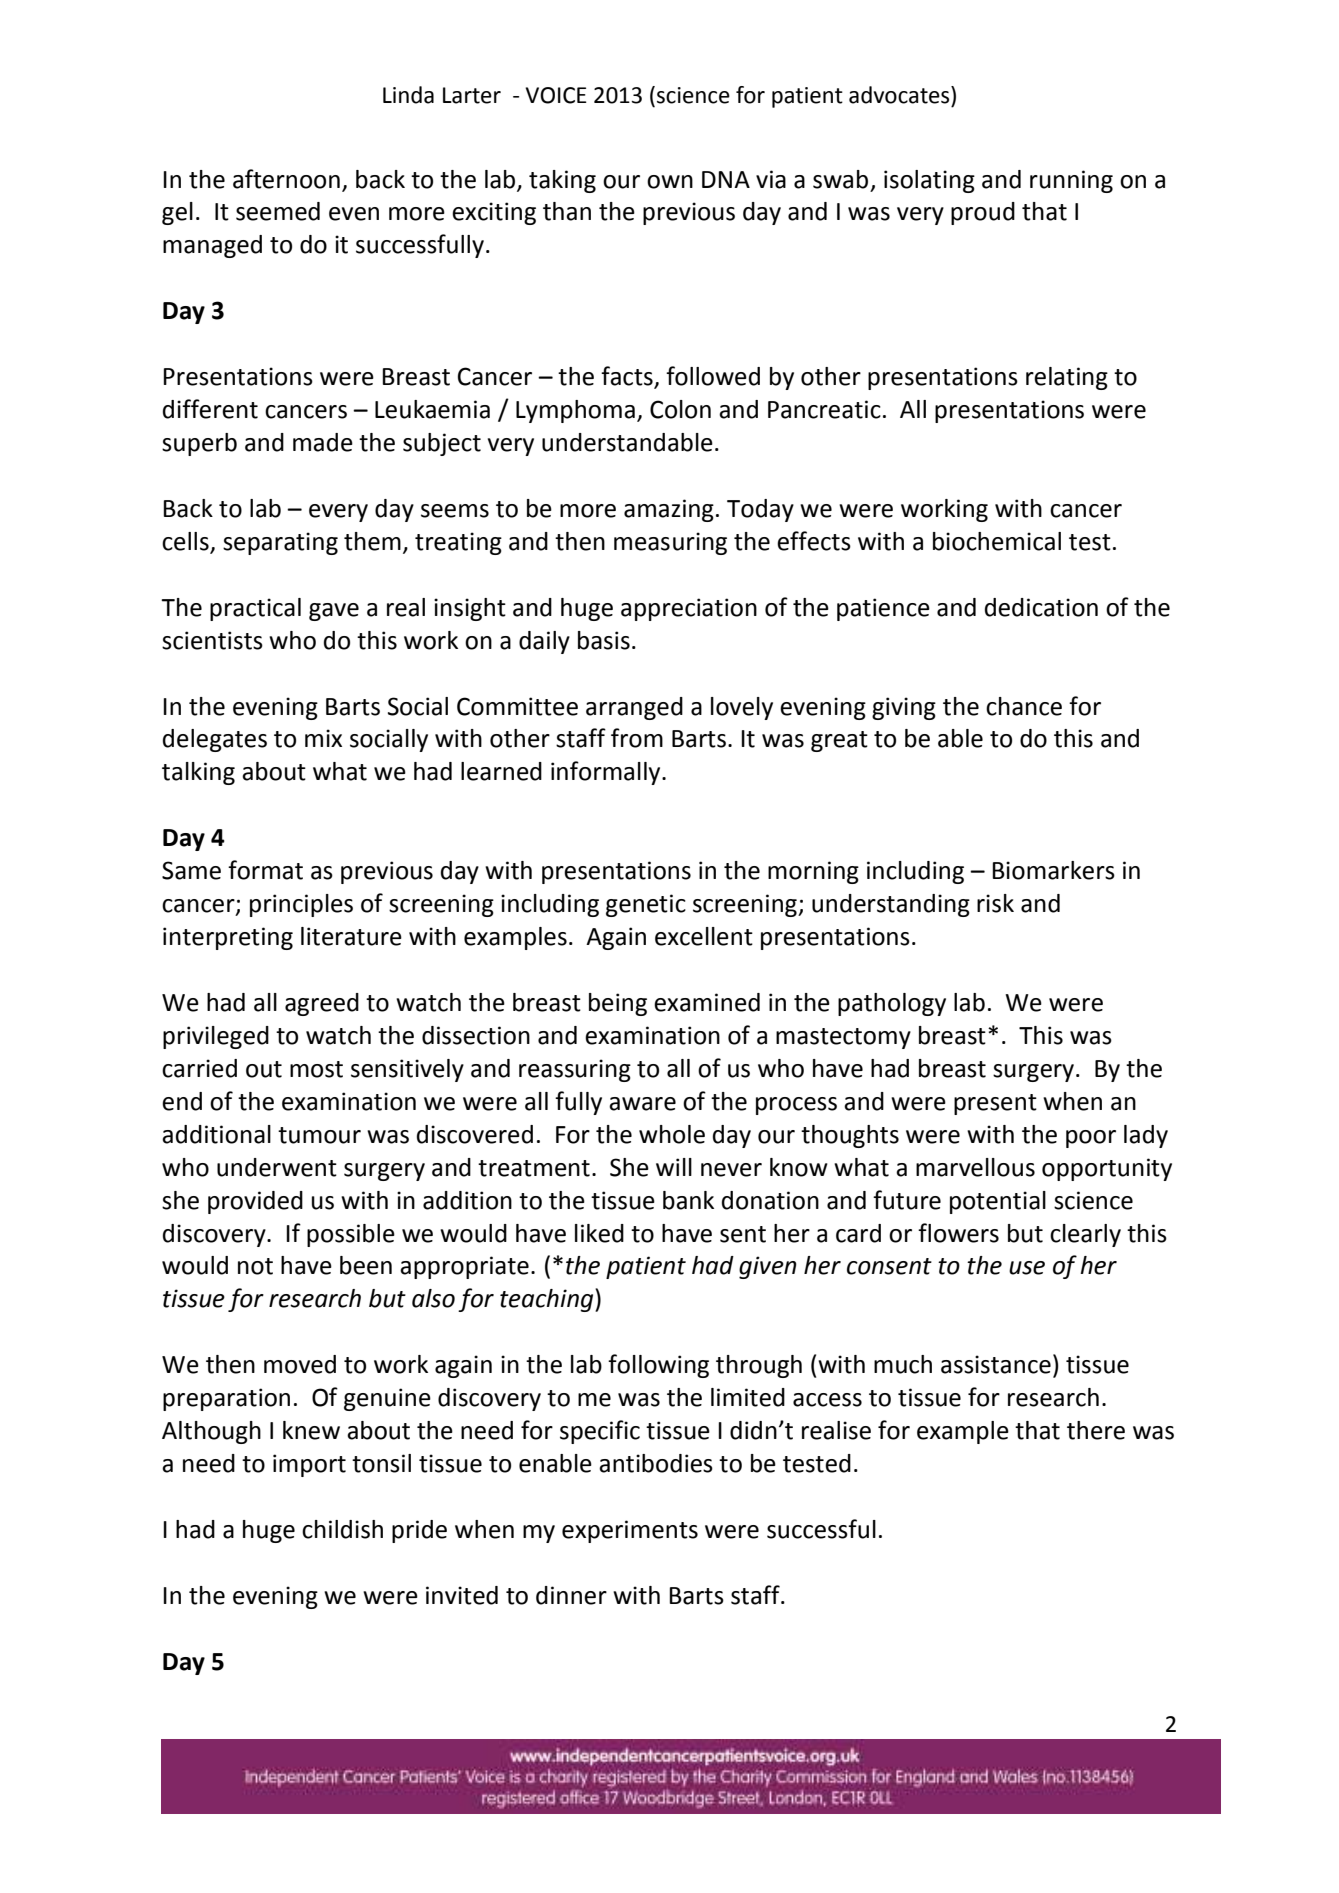 Image resolution: width=1339 pixels, height=1893 pixels. What do you see at coordinates (1024, 706) in the document?
I see `chance` at bounding box center [1024, 706].
